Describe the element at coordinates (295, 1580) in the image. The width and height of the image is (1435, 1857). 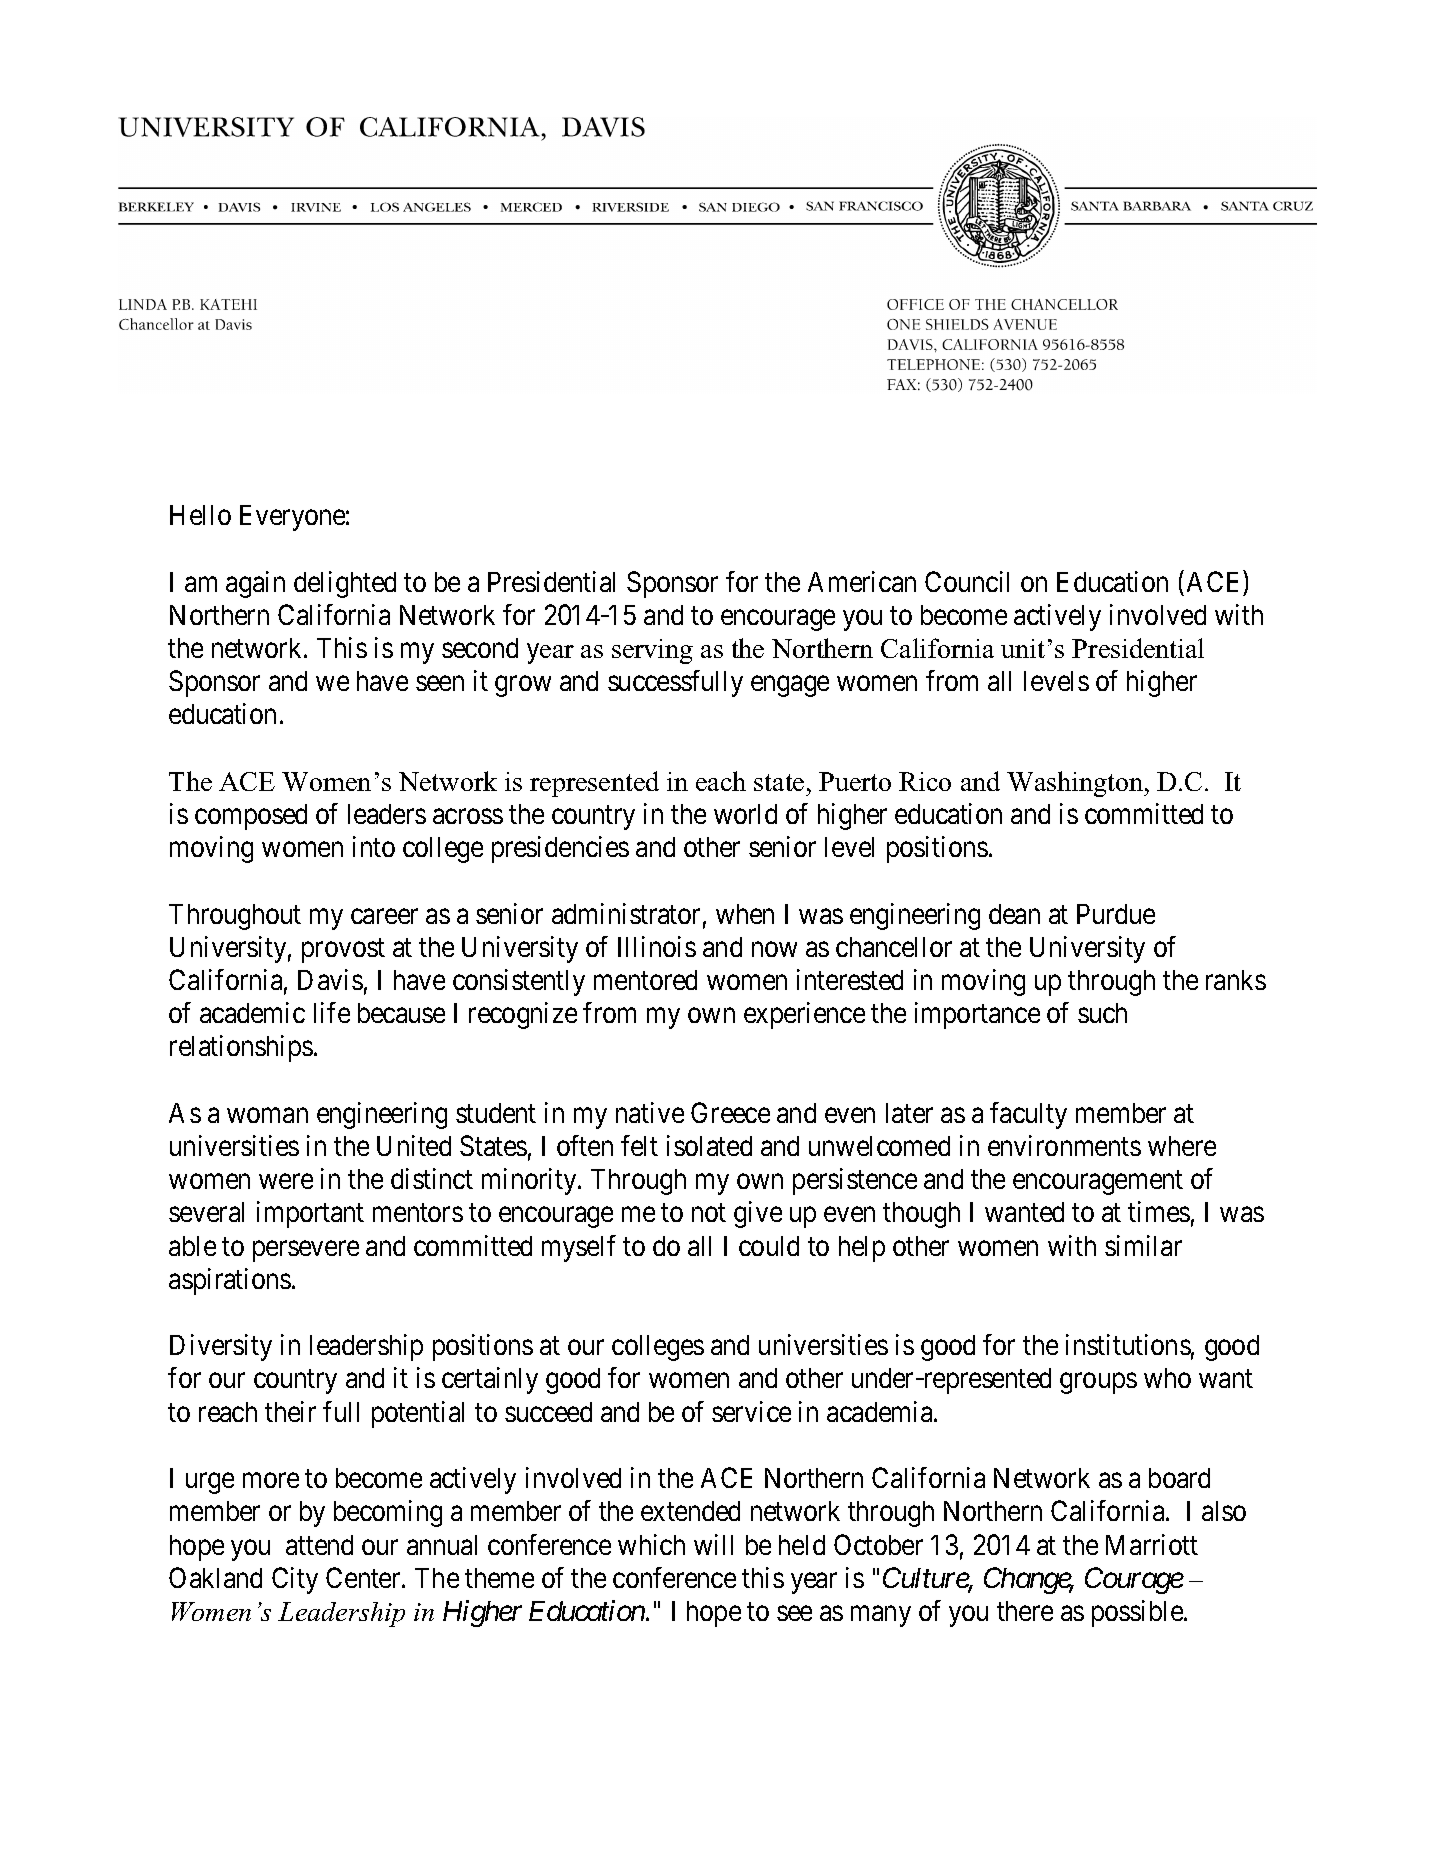
I see `City` at that location.
